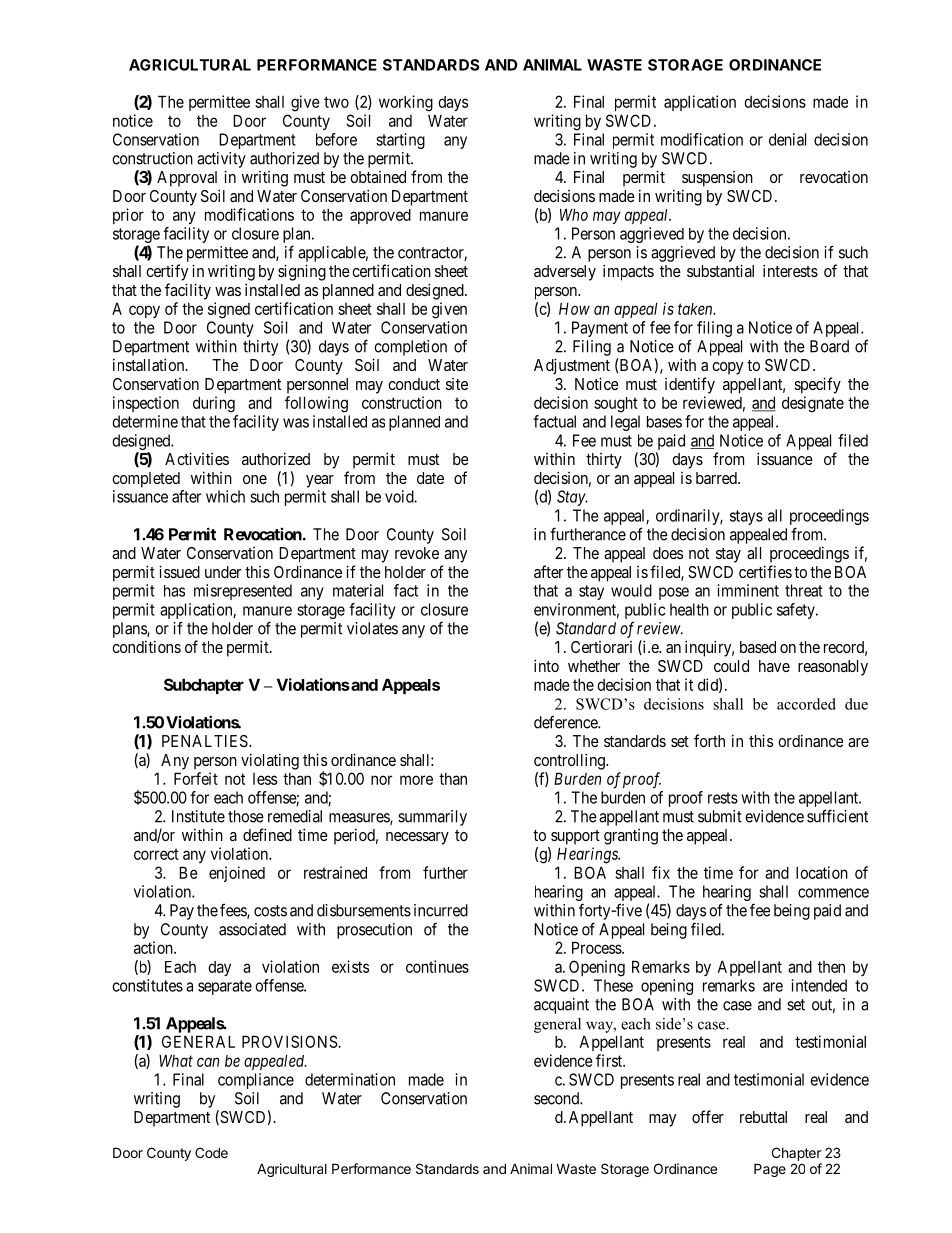  What do you see at coordinates (400, 141) in the screenshot?
I see `starting` at bounding box center [400, 141].
